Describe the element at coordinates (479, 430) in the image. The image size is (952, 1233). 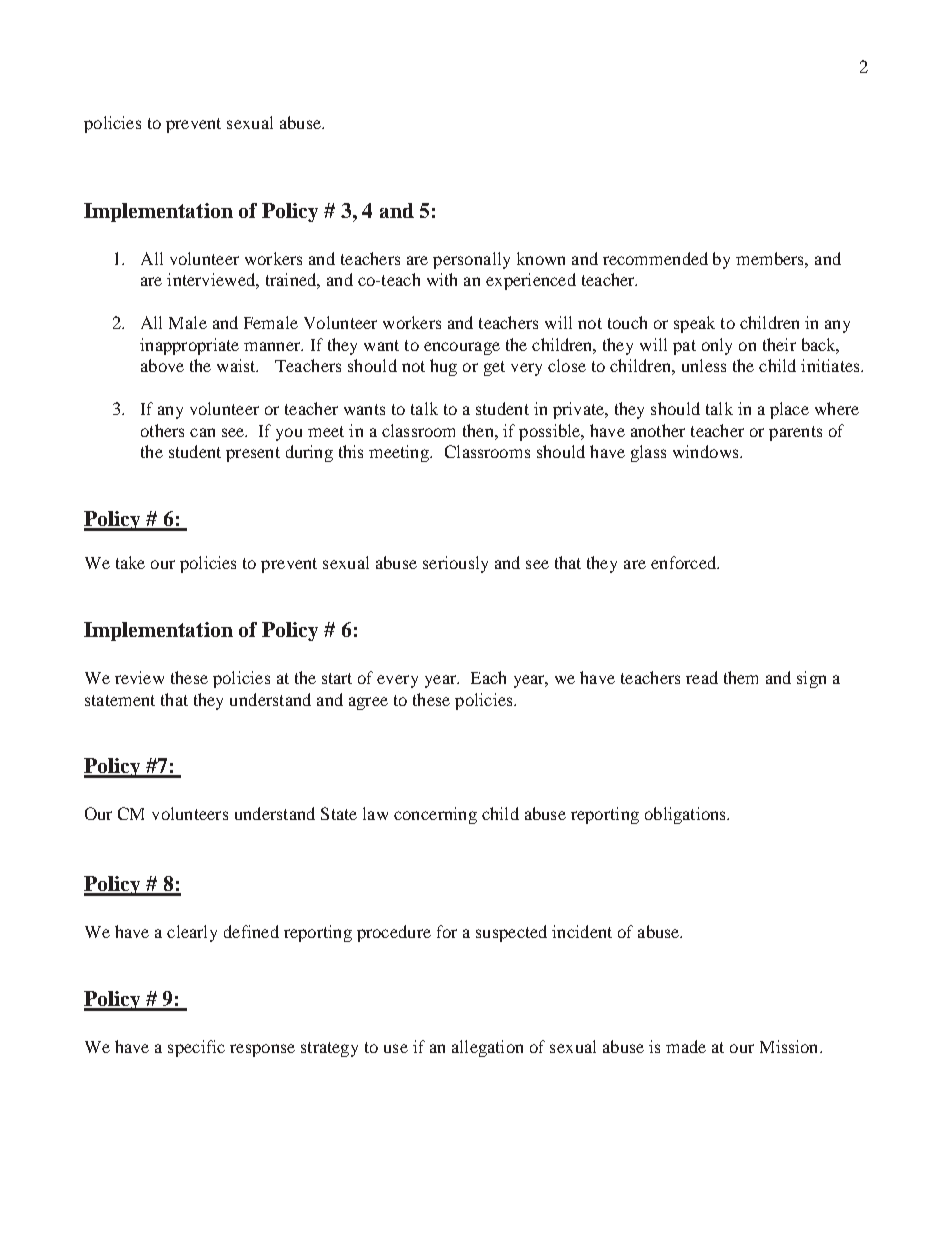
I see `then` at that location.
